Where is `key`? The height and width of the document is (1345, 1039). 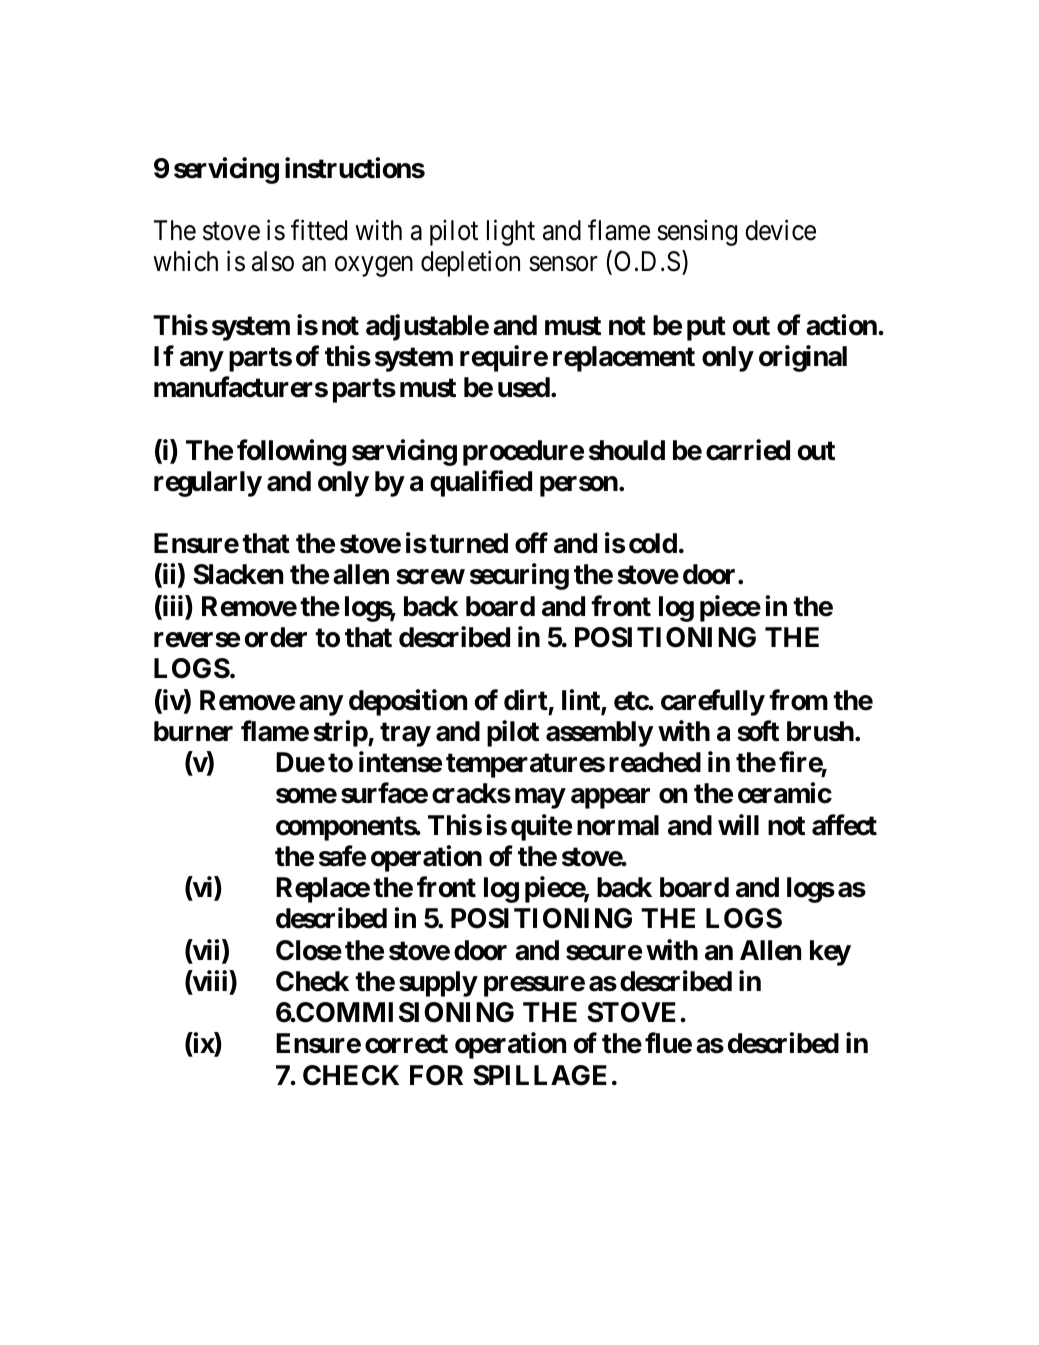
key is located at coordinates (830, 953).
